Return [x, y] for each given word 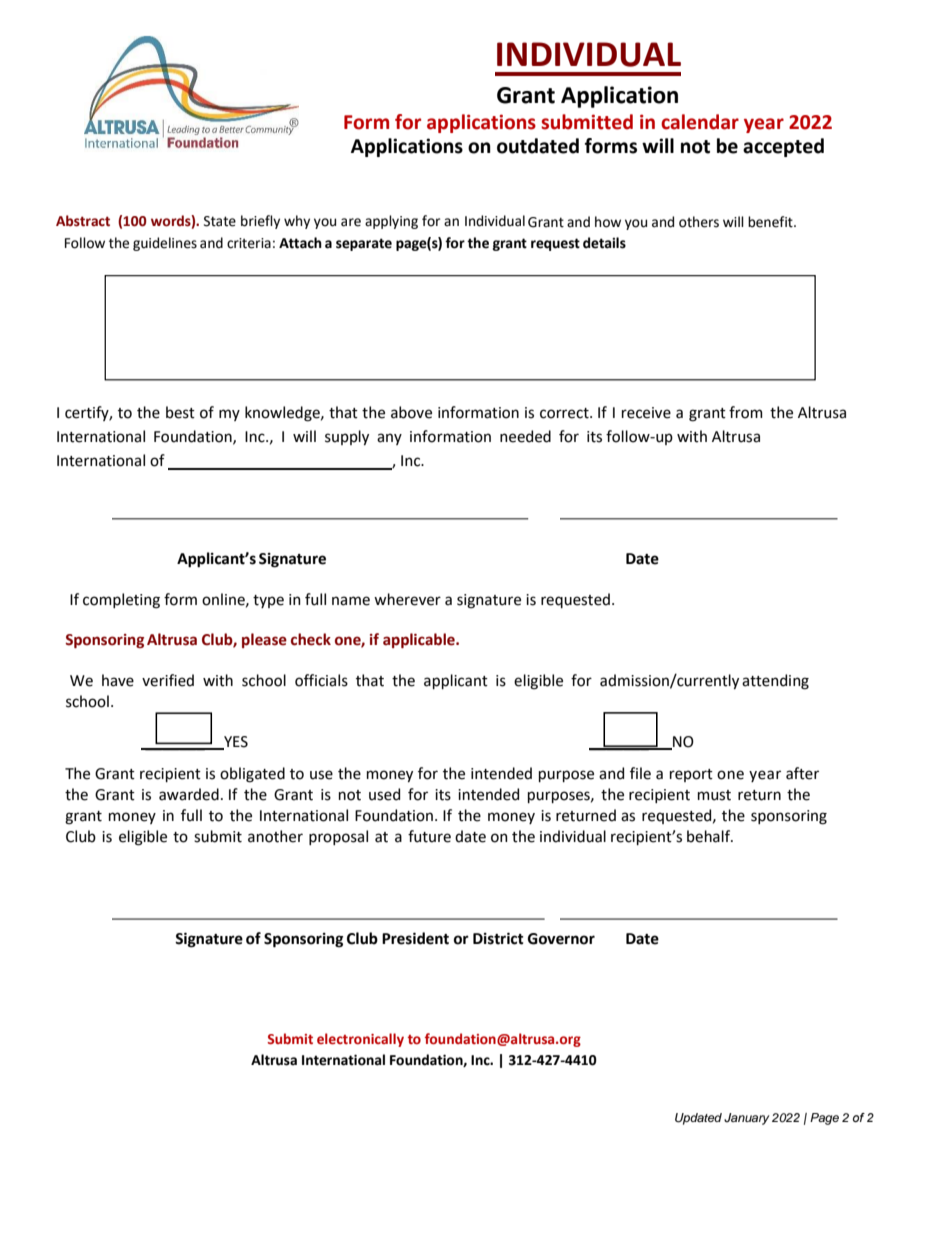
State [220, 221]
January [747, 1119]
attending [775, 682]
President [415, 938]
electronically [360, 1040]
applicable [420, 640]
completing [121, 601]
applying [391, 222]
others [699, 222]
